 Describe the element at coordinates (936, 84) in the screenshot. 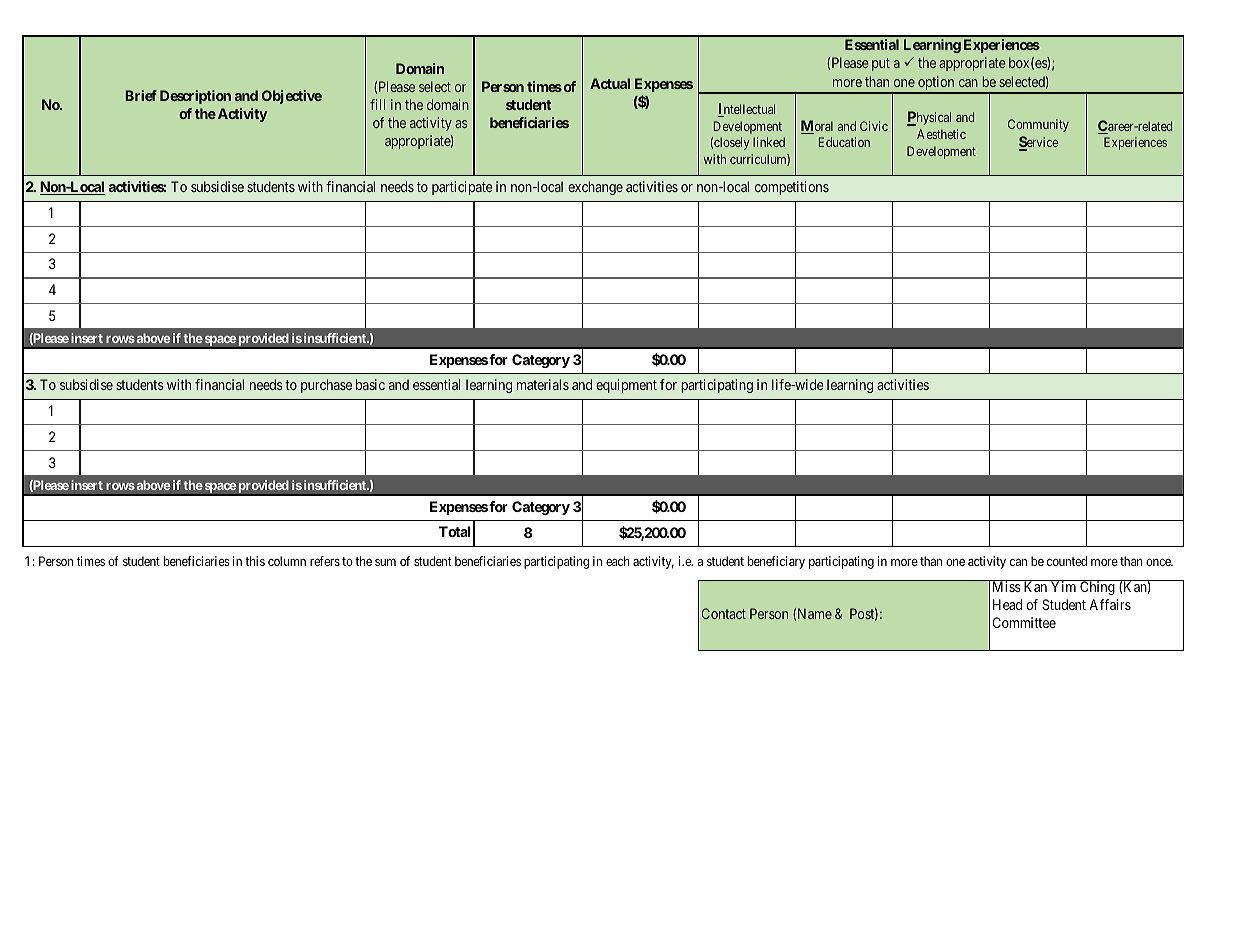

I see `option` at that location.
